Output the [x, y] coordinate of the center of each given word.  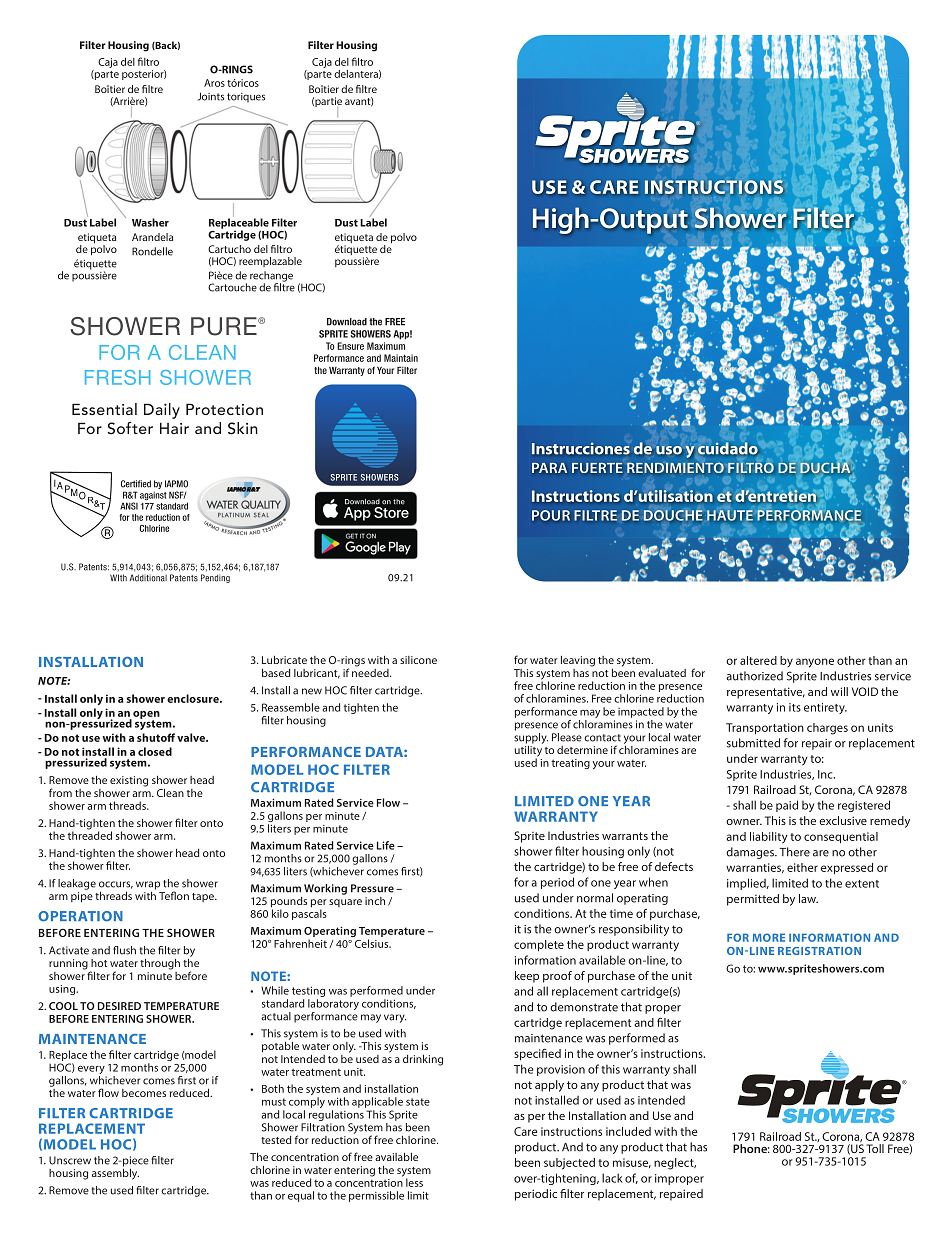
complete [539, 946]
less [414, 1182]
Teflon [174, 895]
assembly [115, 1173]
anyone [815, 663]
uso [669, 450]
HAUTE [730, 515]
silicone [418, 660]
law [808, 898]
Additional [148, 578]
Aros [214, 83]
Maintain [401, 358]
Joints [211, 96]
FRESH [118, 377]
